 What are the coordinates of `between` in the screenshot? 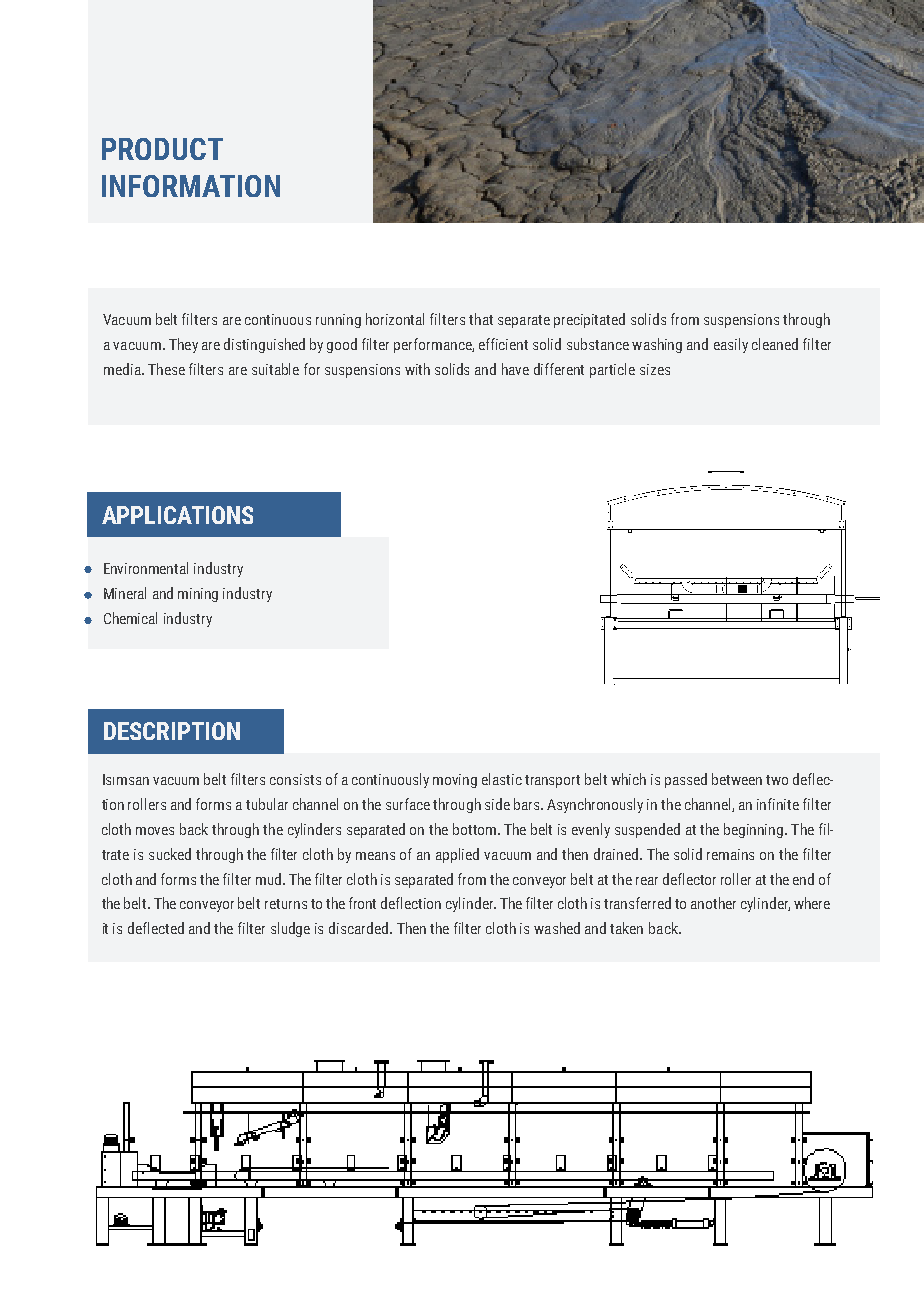 It's located at (737, 779).
